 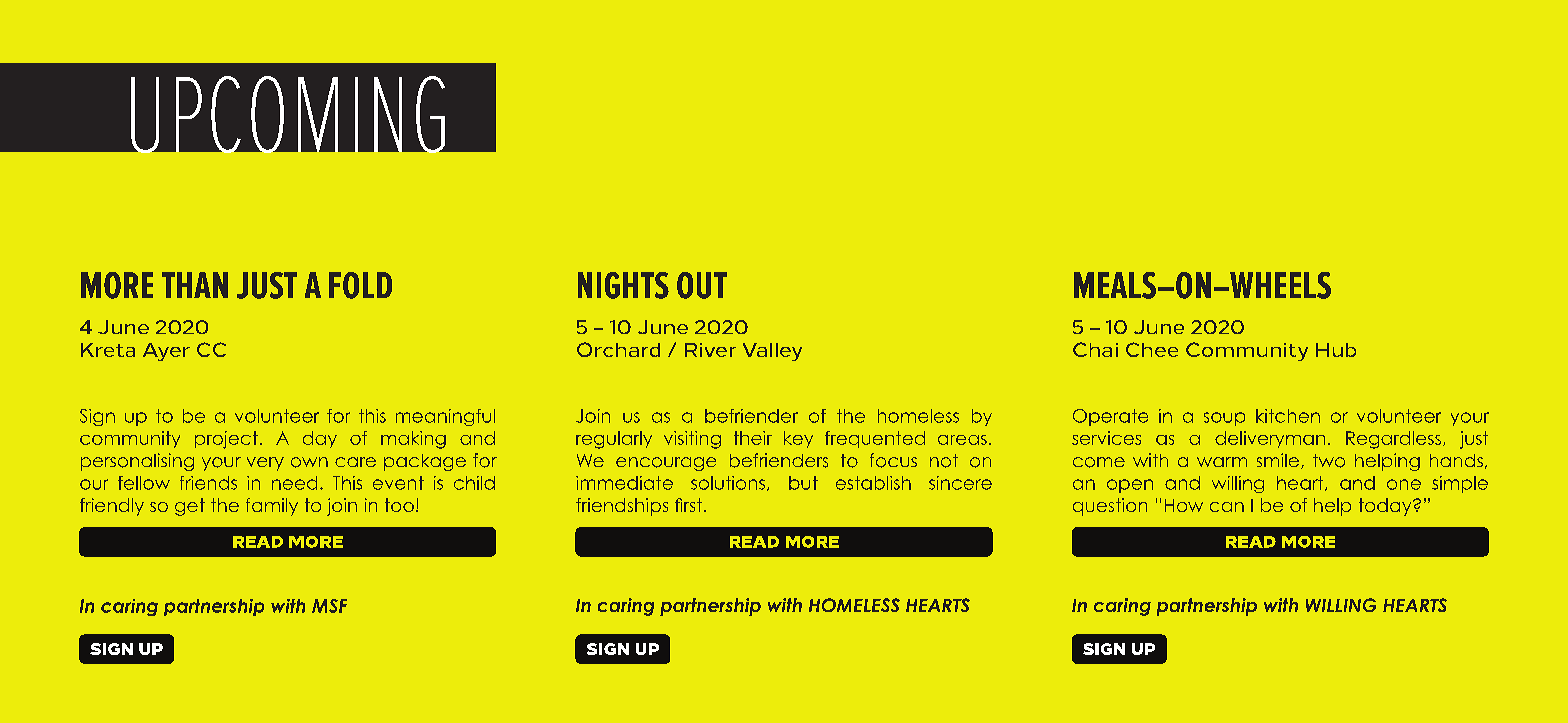 What do you see at coordinates (1393, 440) in the document?
I see `Regardless` at bounding box center [1393, 440].
